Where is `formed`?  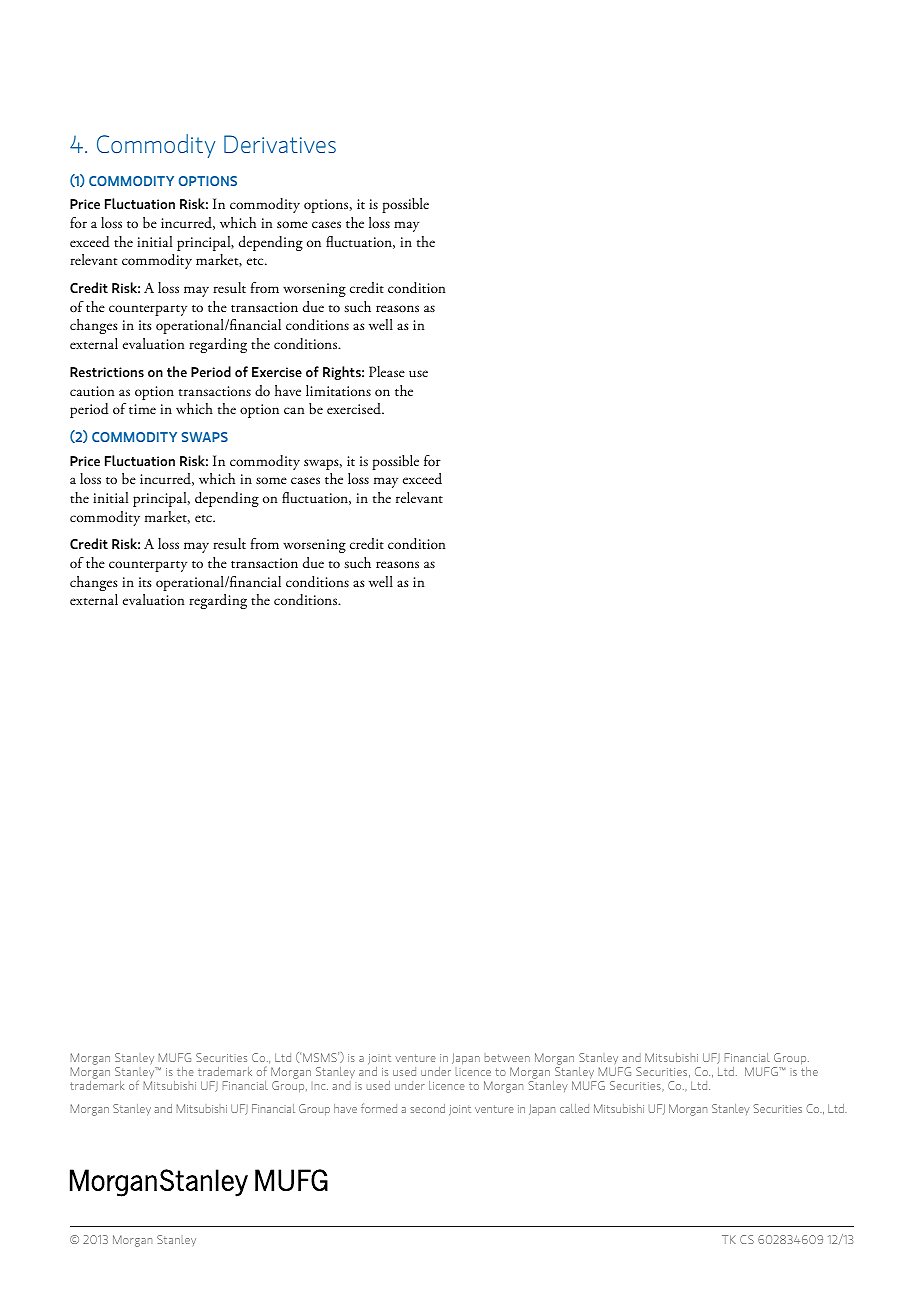 formed is located at coordinates (379, 1108).
